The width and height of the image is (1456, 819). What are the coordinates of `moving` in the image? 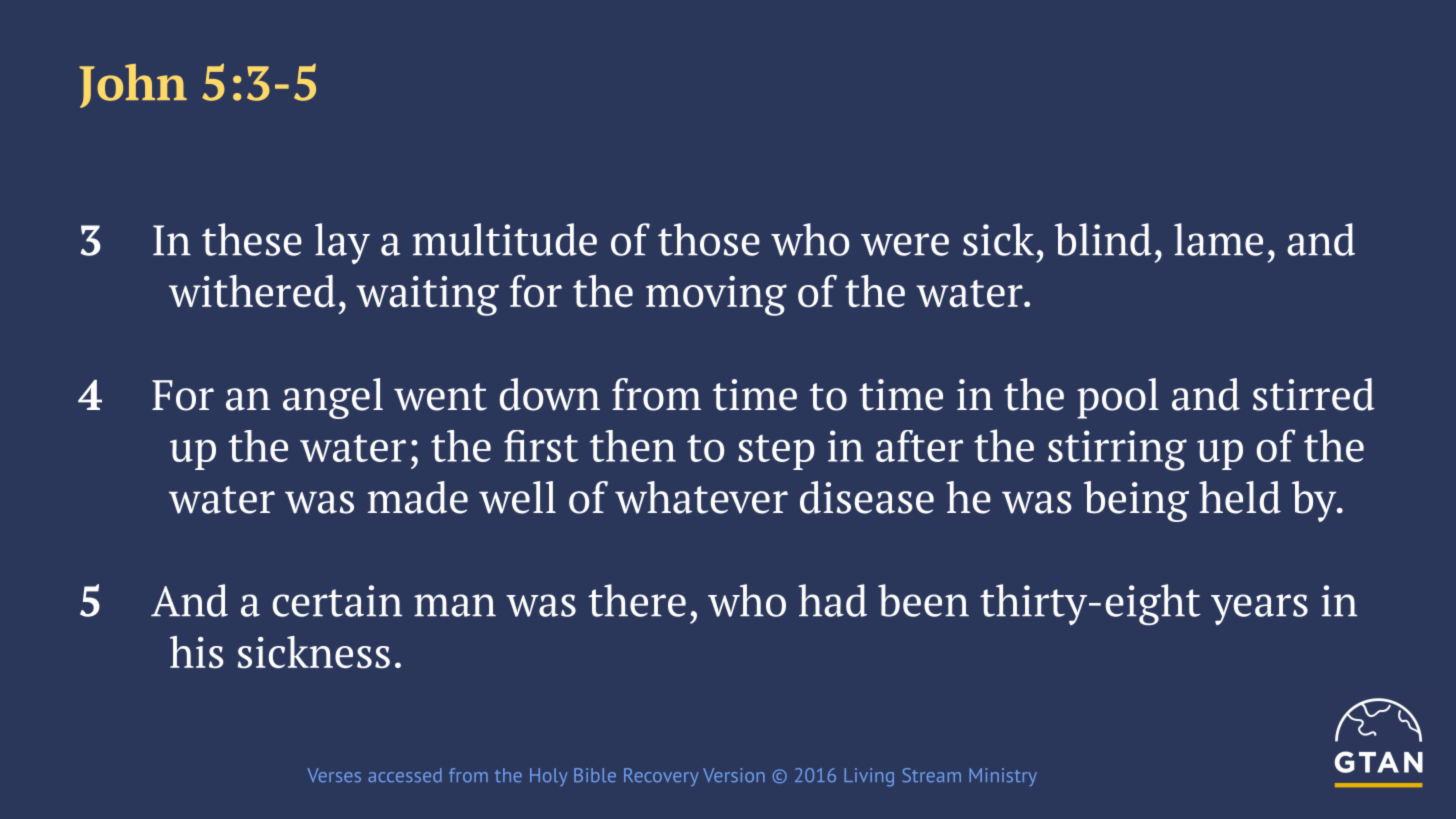 It's located at (716, 296).
